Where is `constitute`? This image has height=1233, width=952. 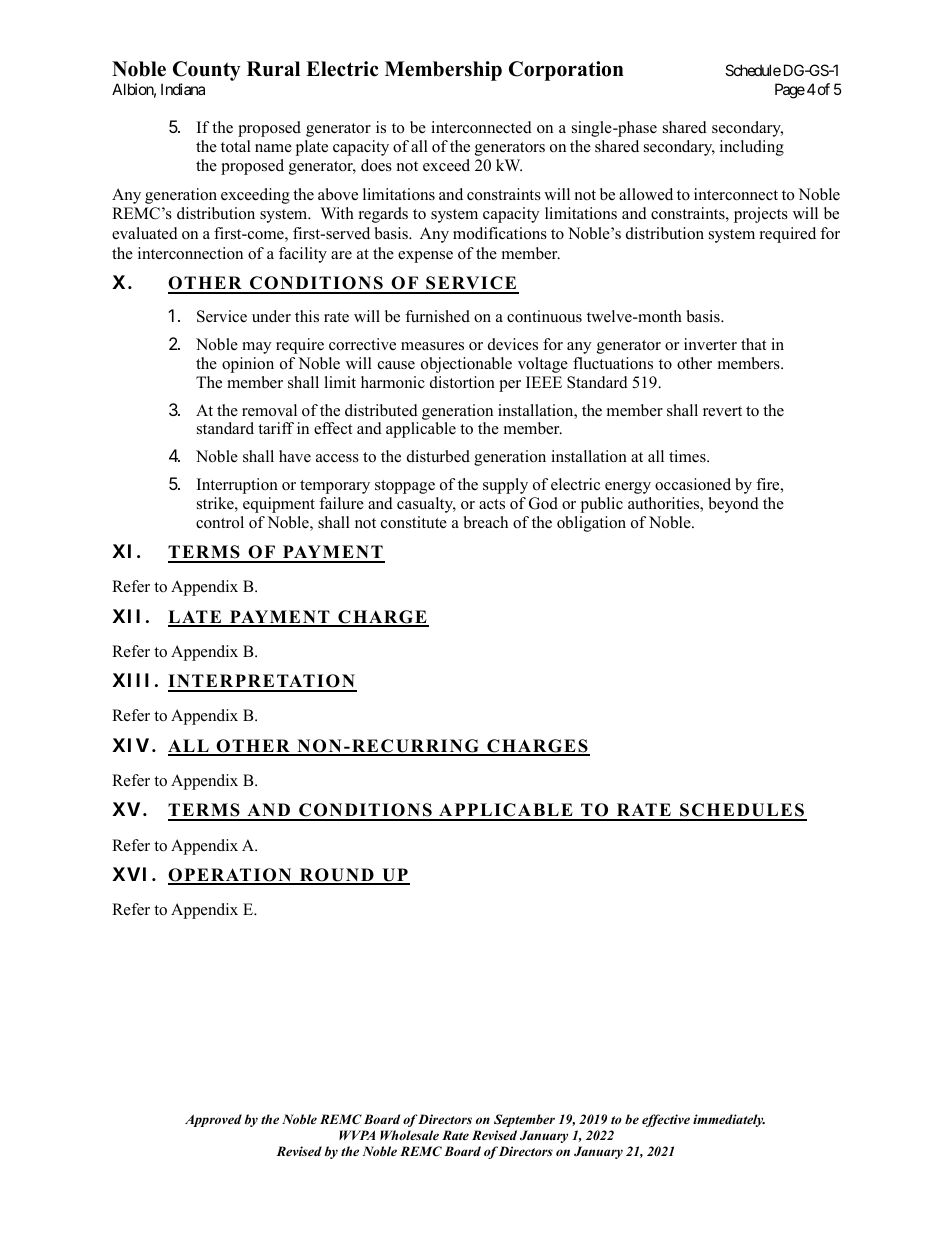 constitute is located at coordinates (414, 522).
